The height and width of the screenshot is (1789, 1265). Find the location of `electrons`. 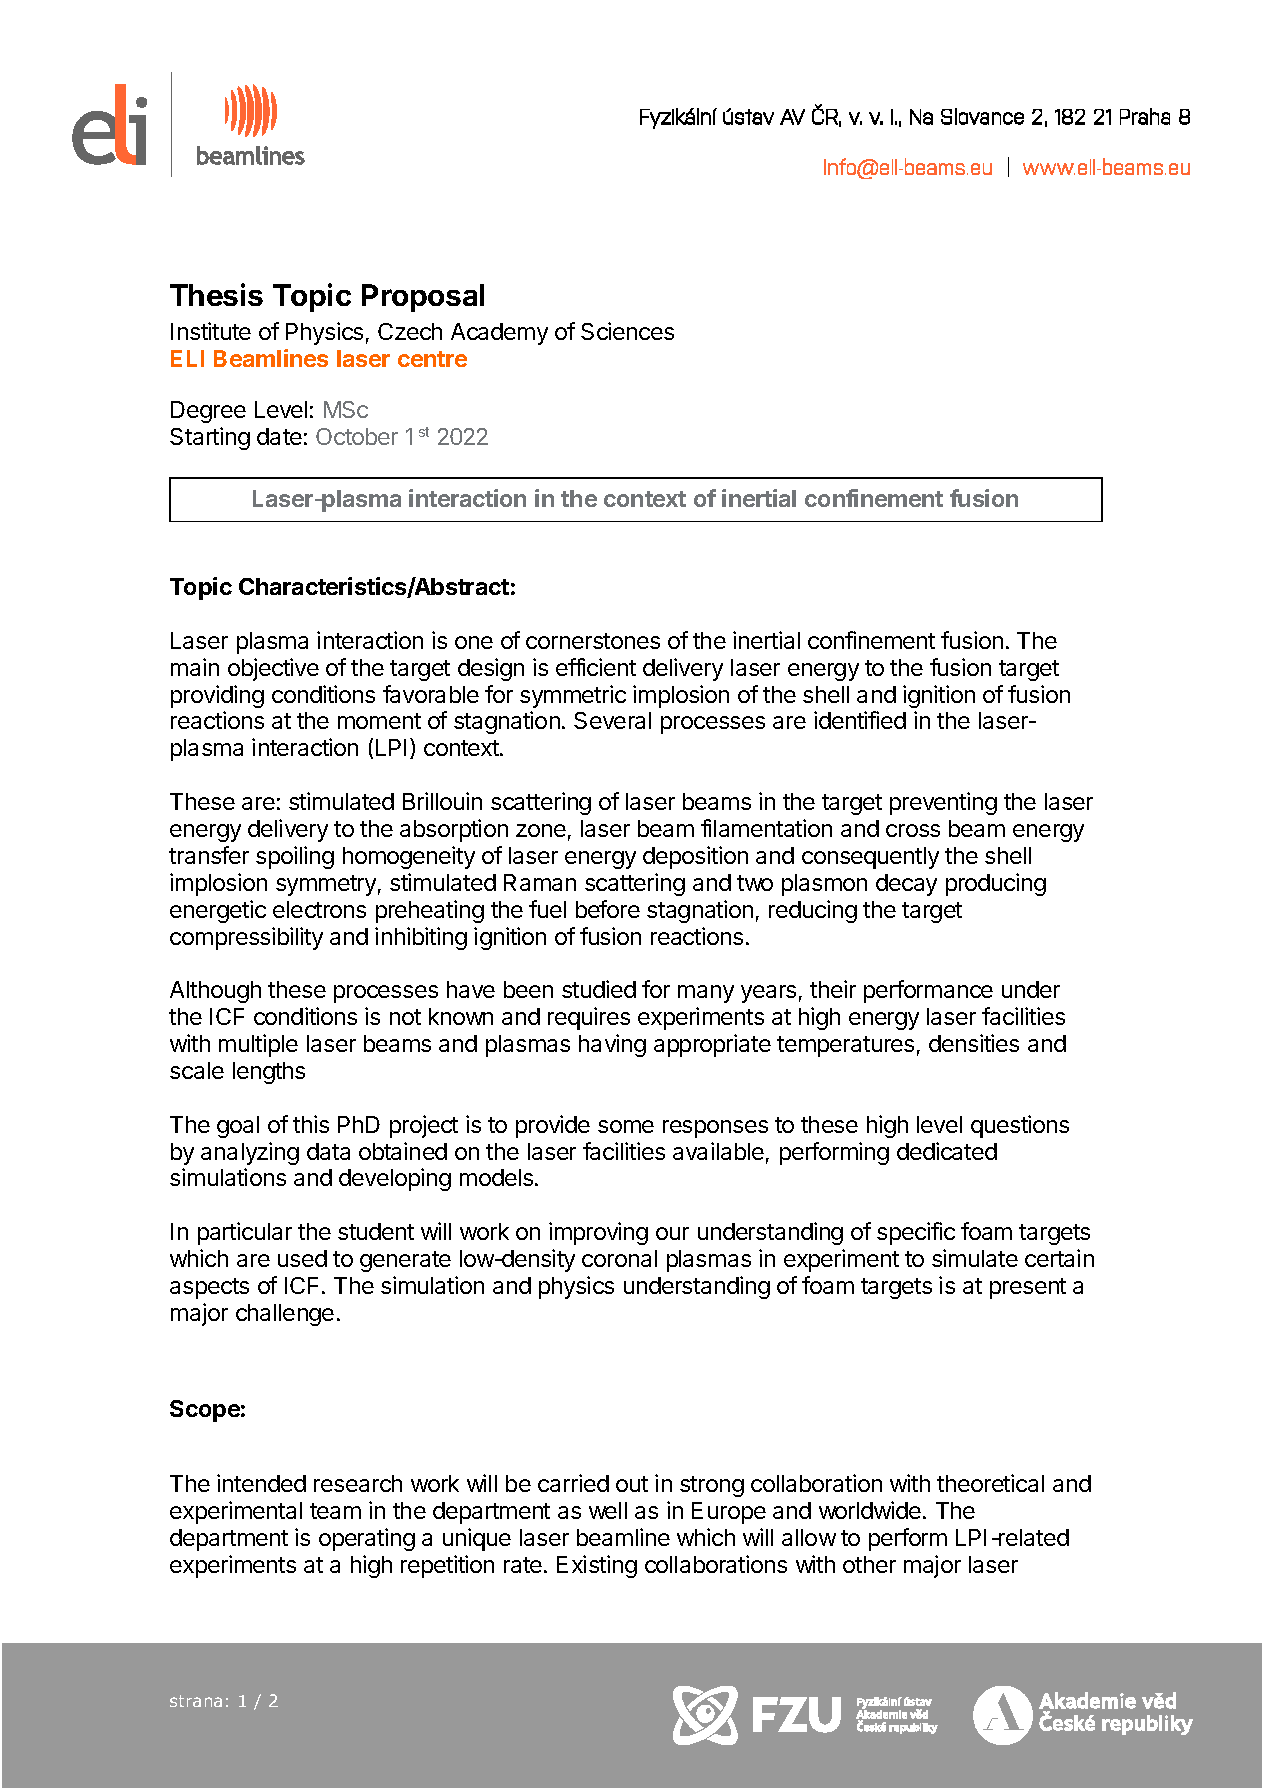

electrons is located at coordinates (319, 909).
